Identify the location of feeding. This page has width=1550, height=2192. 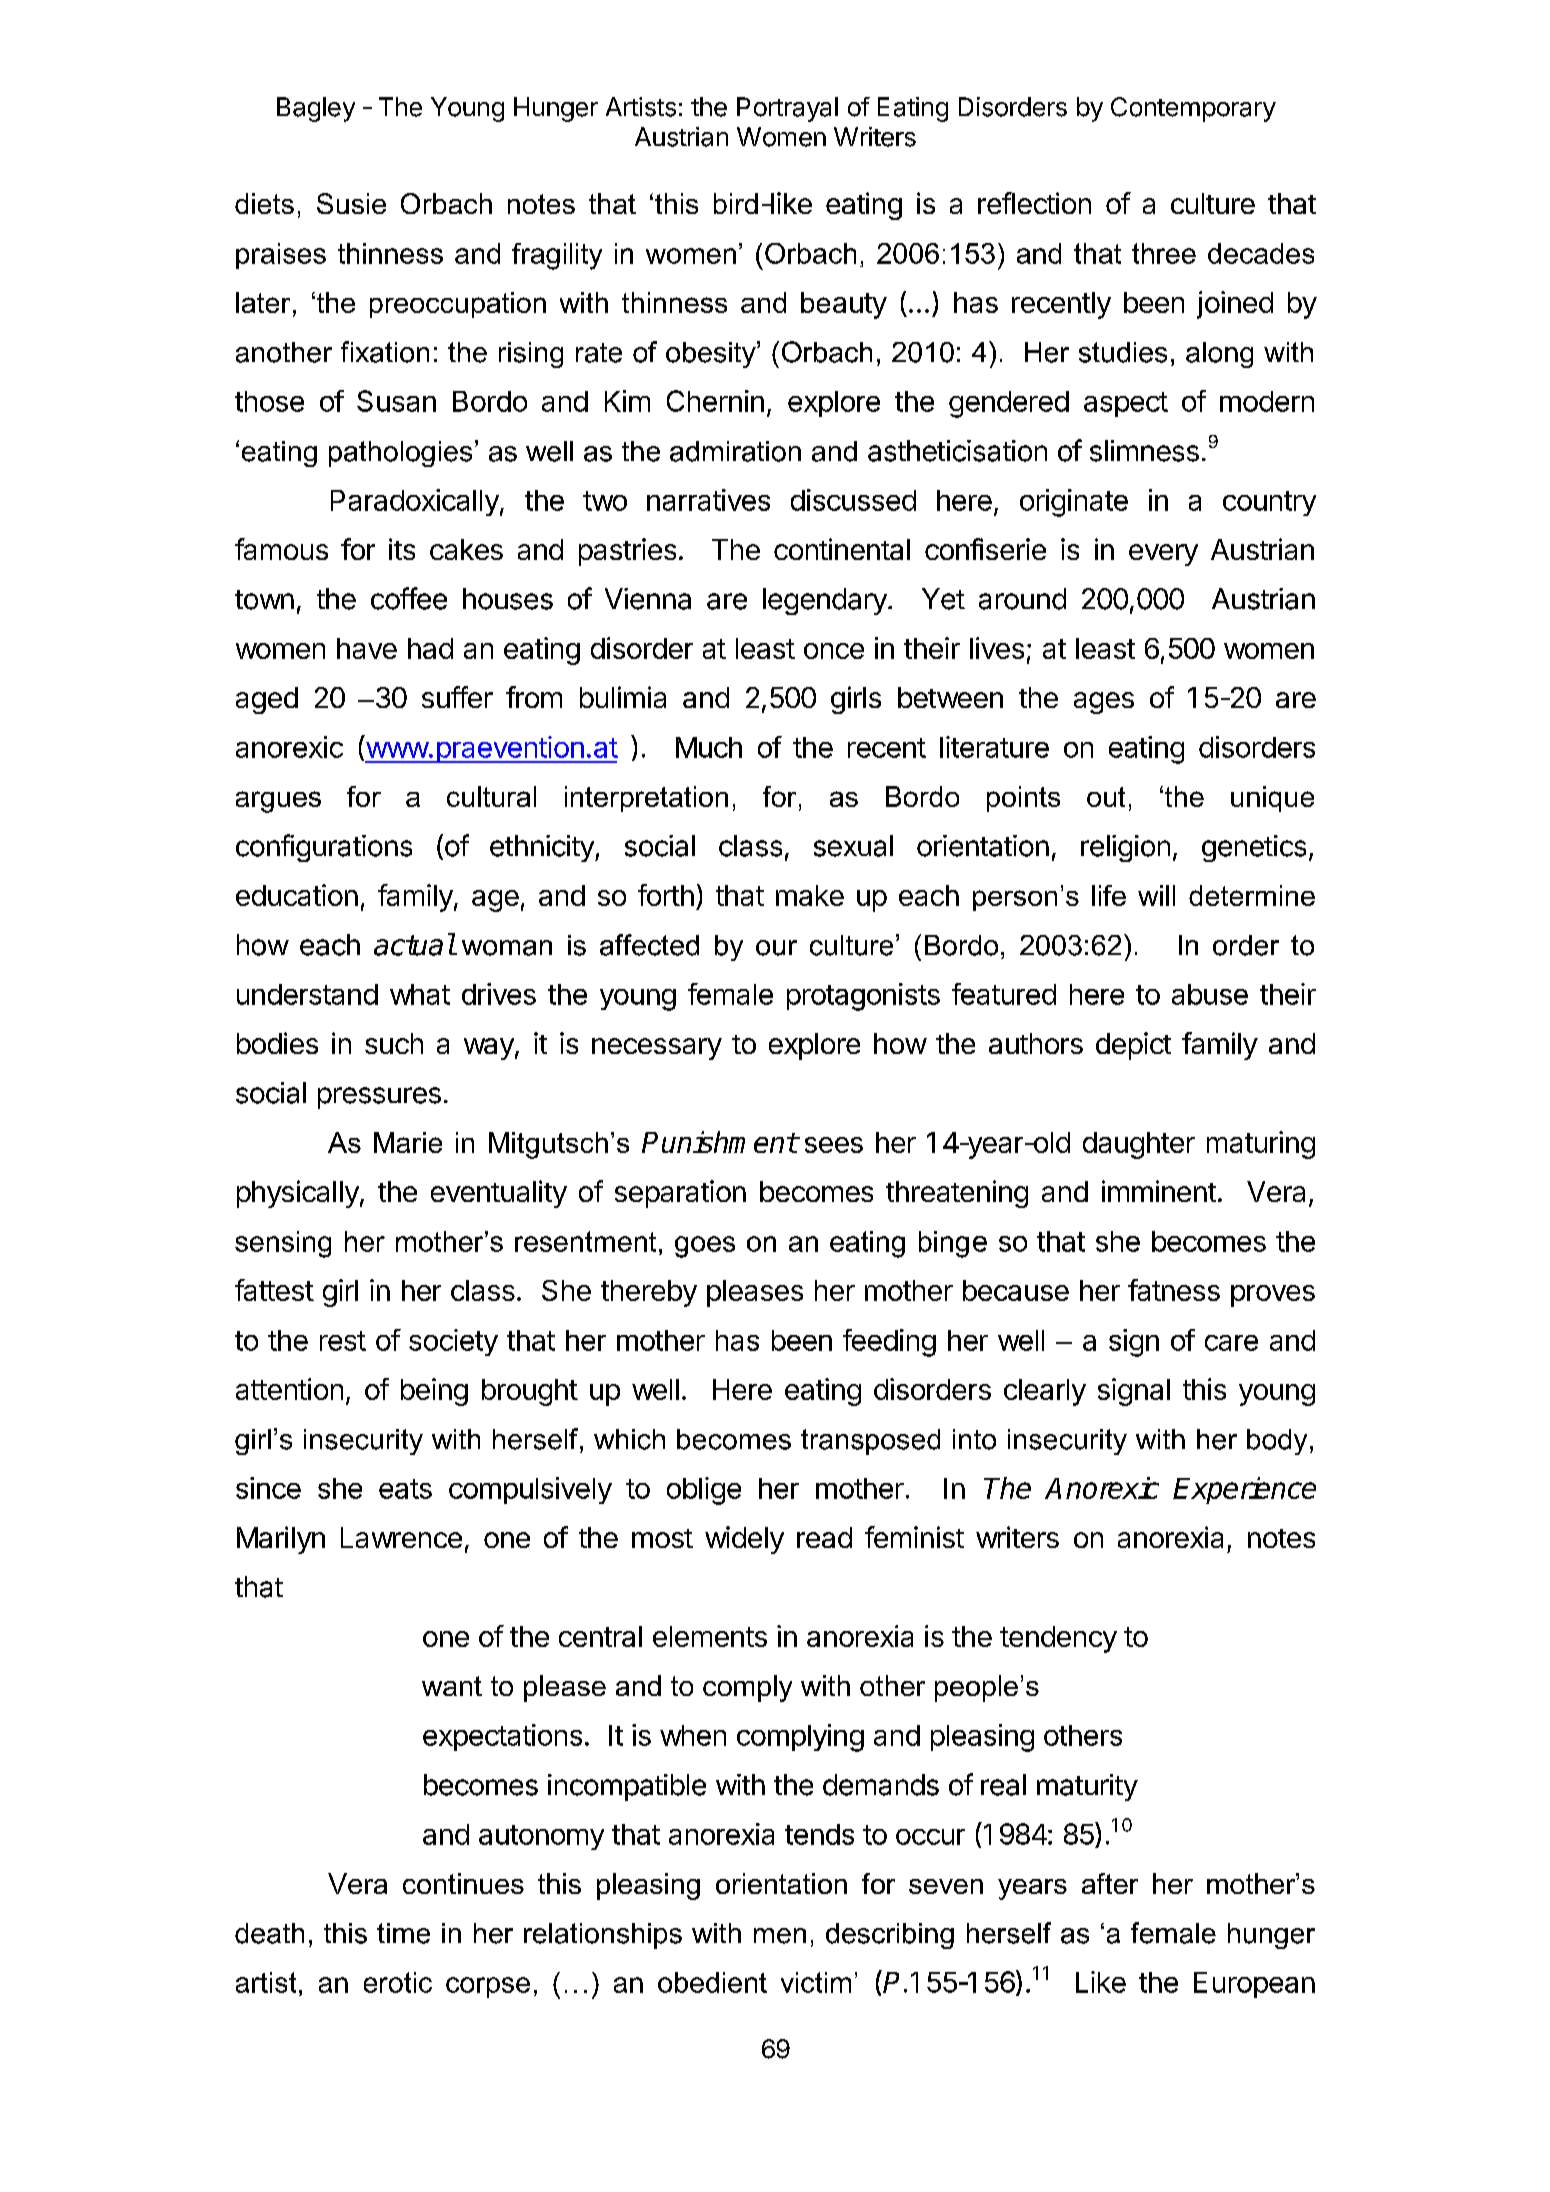
(889, 1343).
